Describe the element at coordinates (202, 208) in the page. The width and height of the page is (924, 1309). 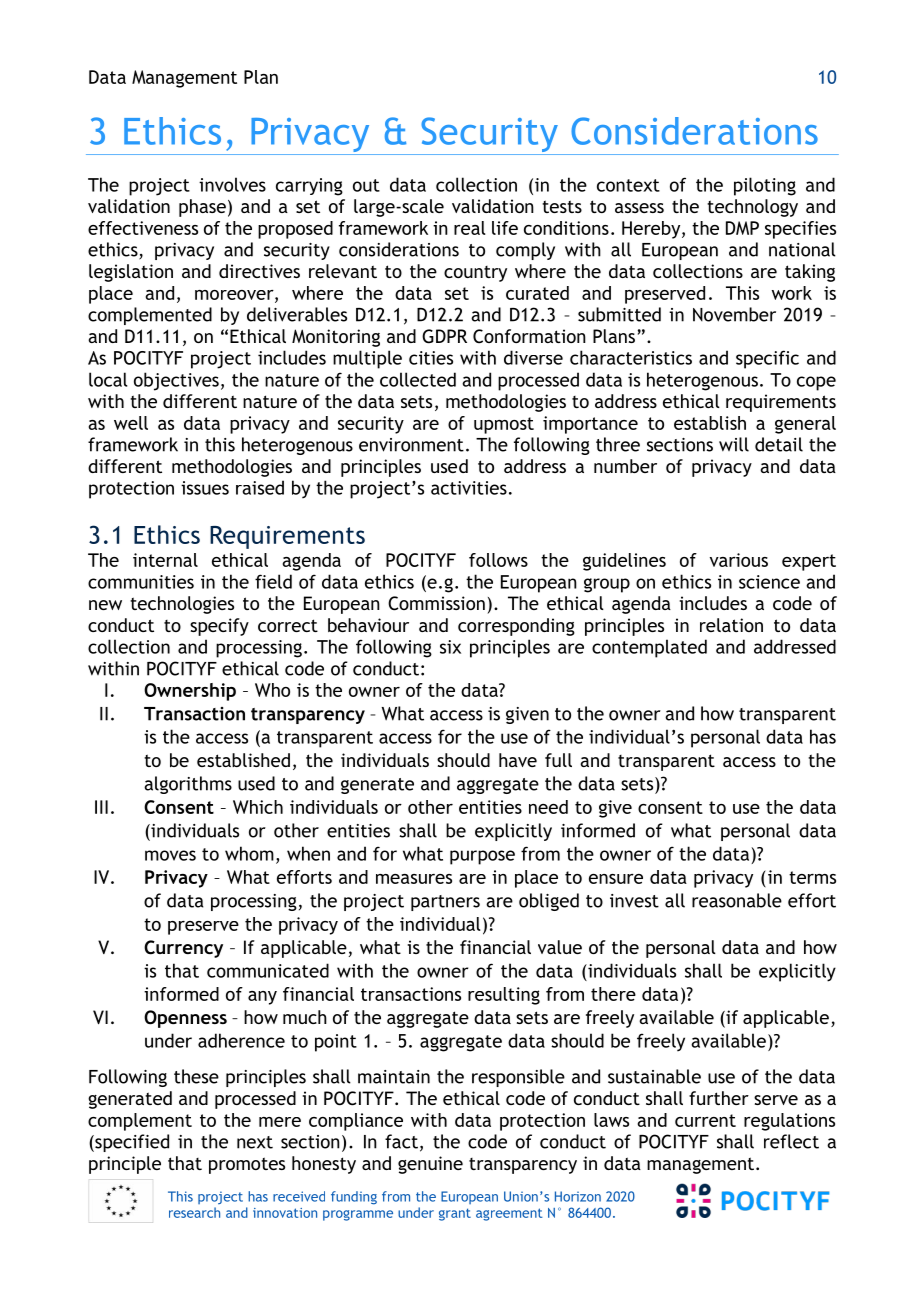
I see `phase` at that location.
